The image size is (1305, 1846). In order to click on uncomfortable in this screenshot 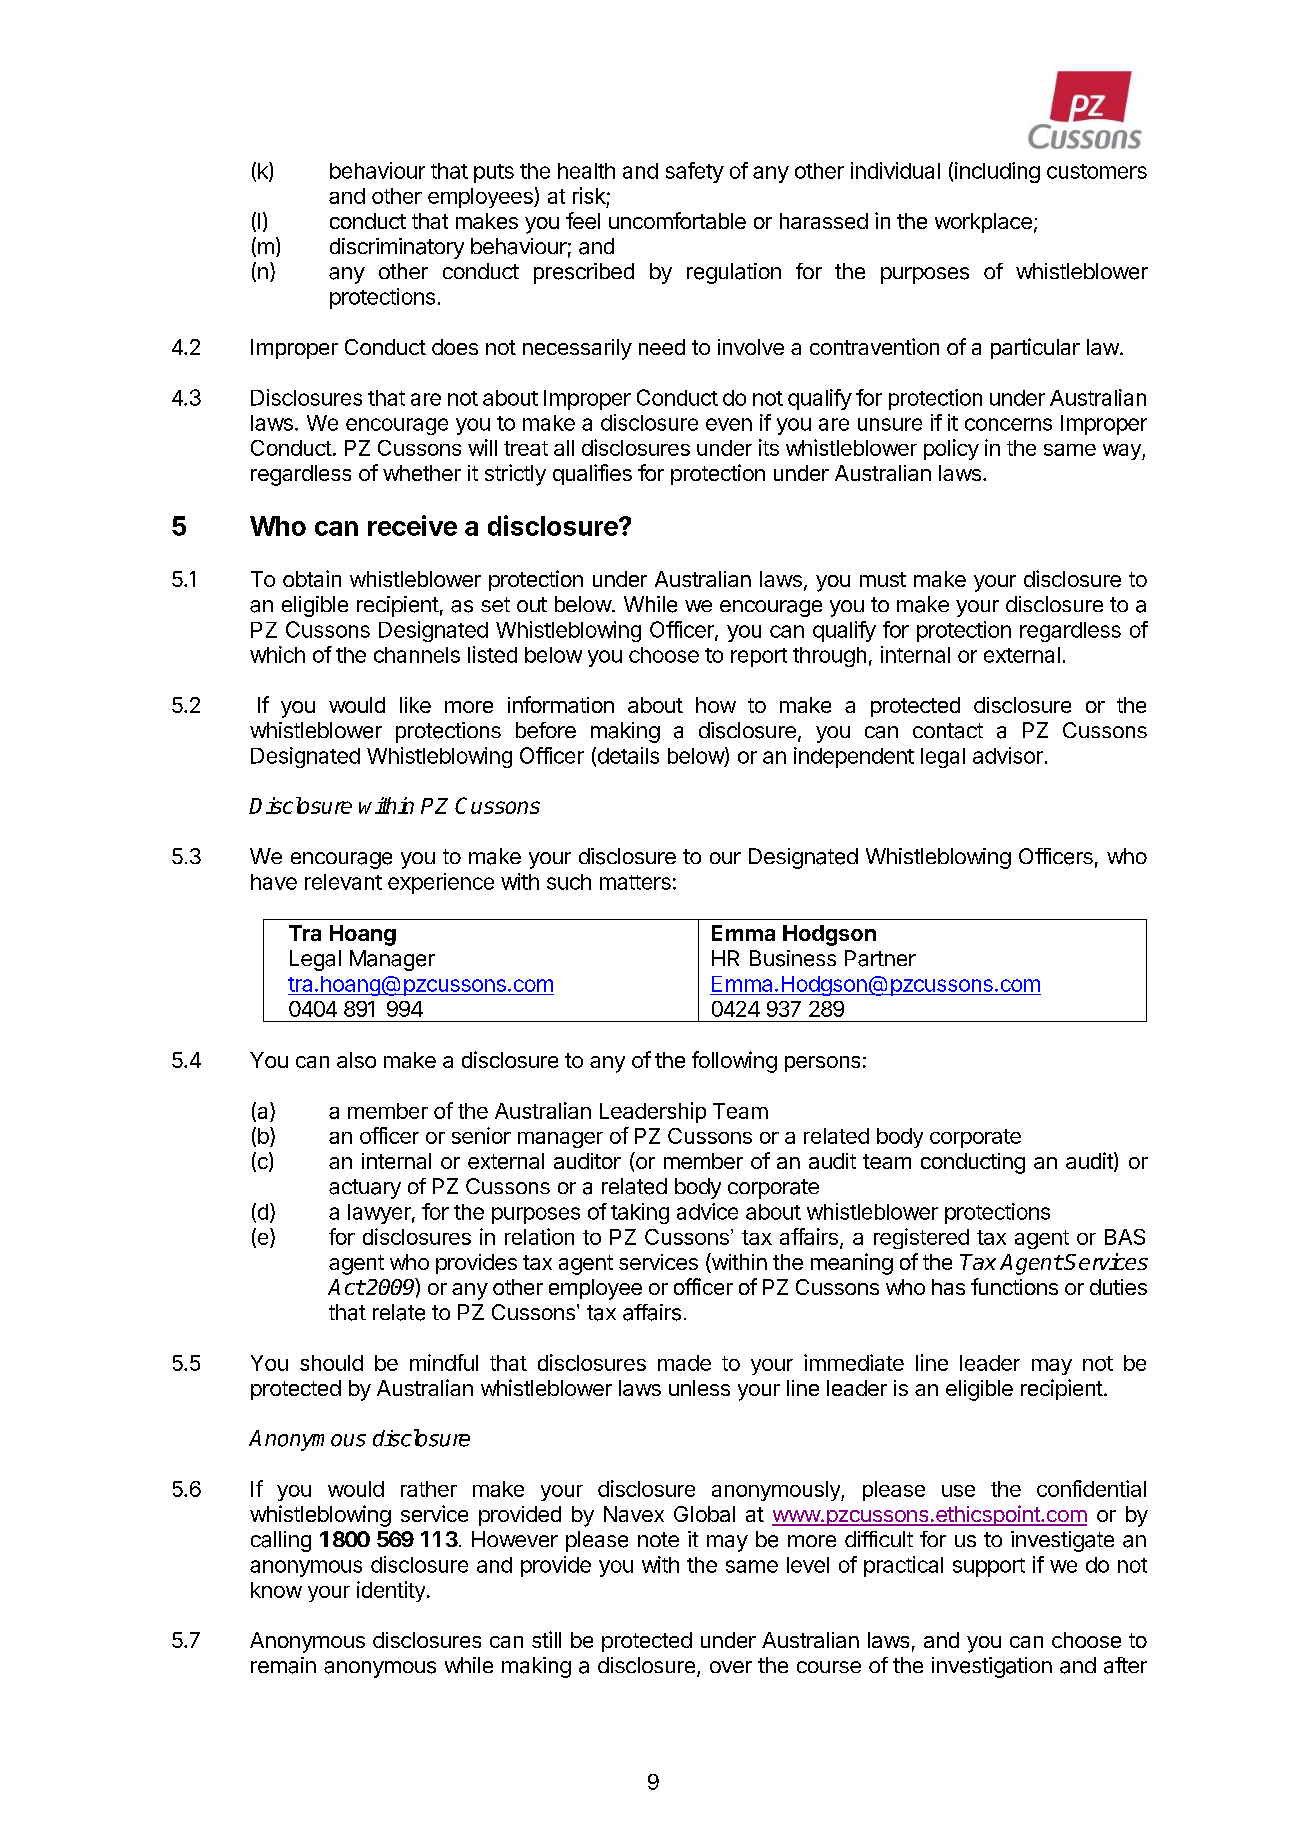, I will do `click(677, 220)`.
